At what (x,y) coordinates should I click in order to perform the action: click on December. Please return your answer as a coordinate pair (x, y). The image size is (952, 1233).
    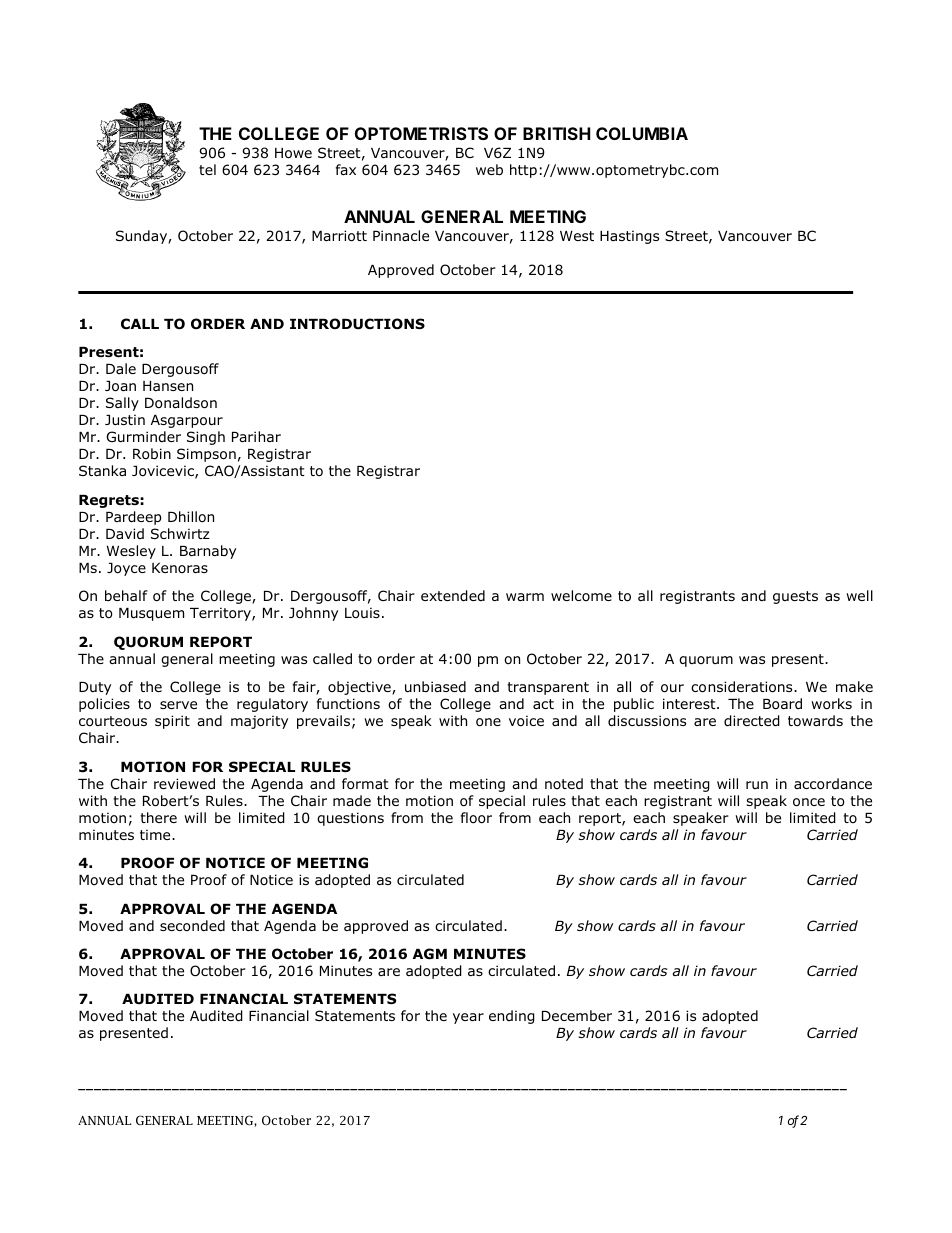
    Looking at the image, I should click on (577, 1015).
